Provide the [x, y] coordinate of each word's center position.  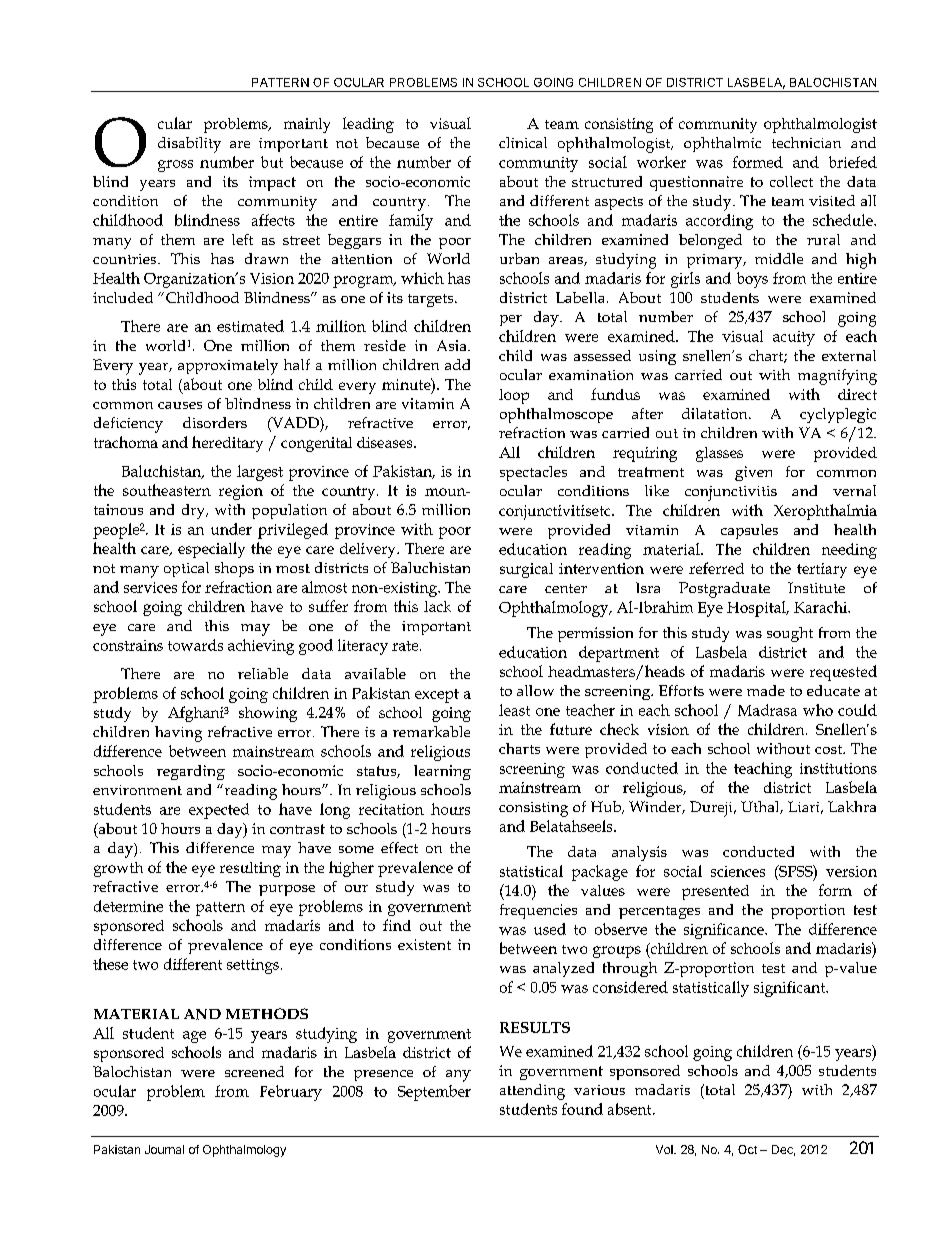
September [434, 1093]
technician [806, 142]
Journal [164, 1149]
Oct [747, 1149]
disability [189, 145]
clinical [523, 142]
